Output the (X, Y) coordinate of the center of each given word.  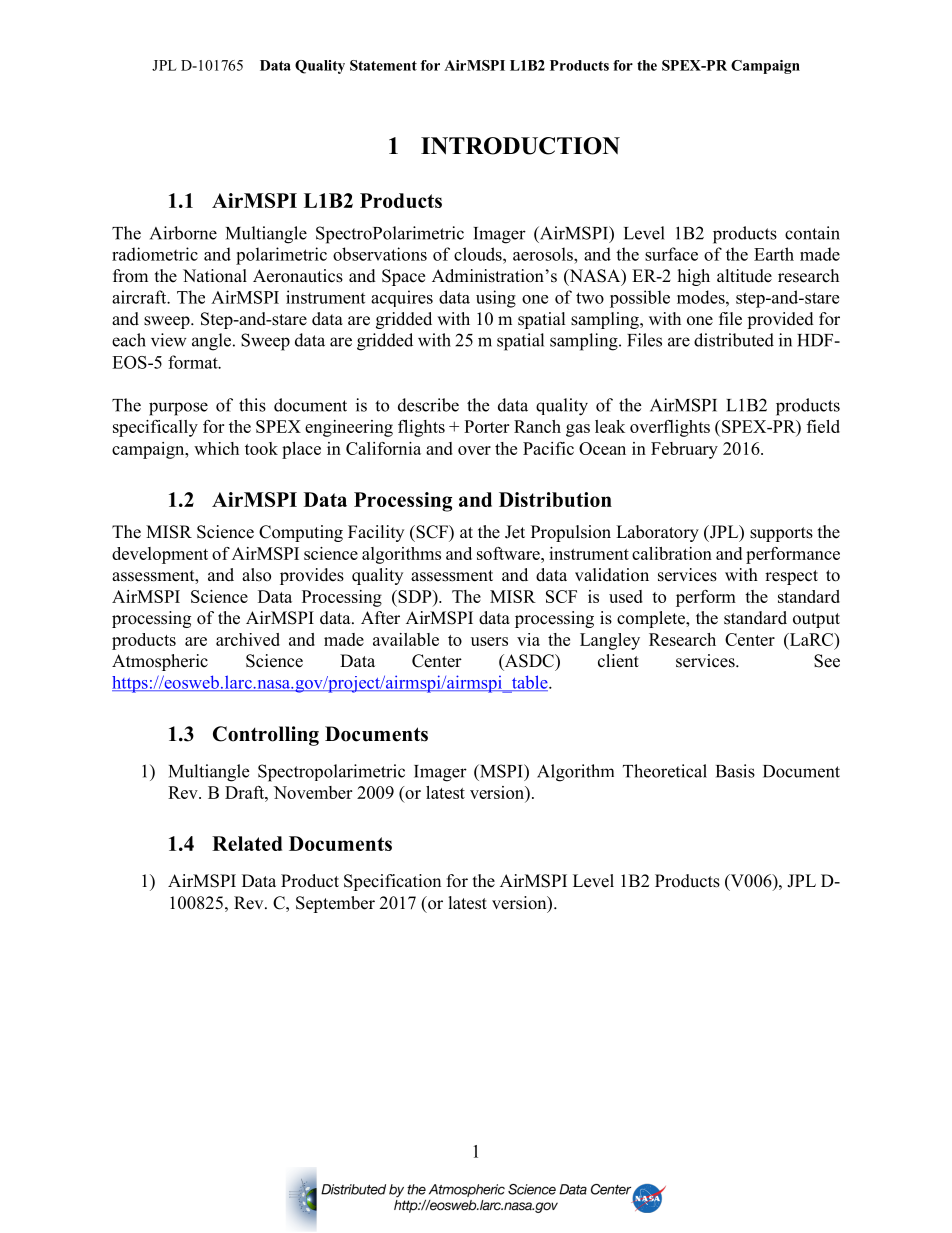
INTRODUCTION (520, 146)
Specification (392, 882)
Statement (383, 65)
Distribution (555, 499)
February (684, 450)
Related (247, 843)
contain (812, 233)
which (216, 448)
